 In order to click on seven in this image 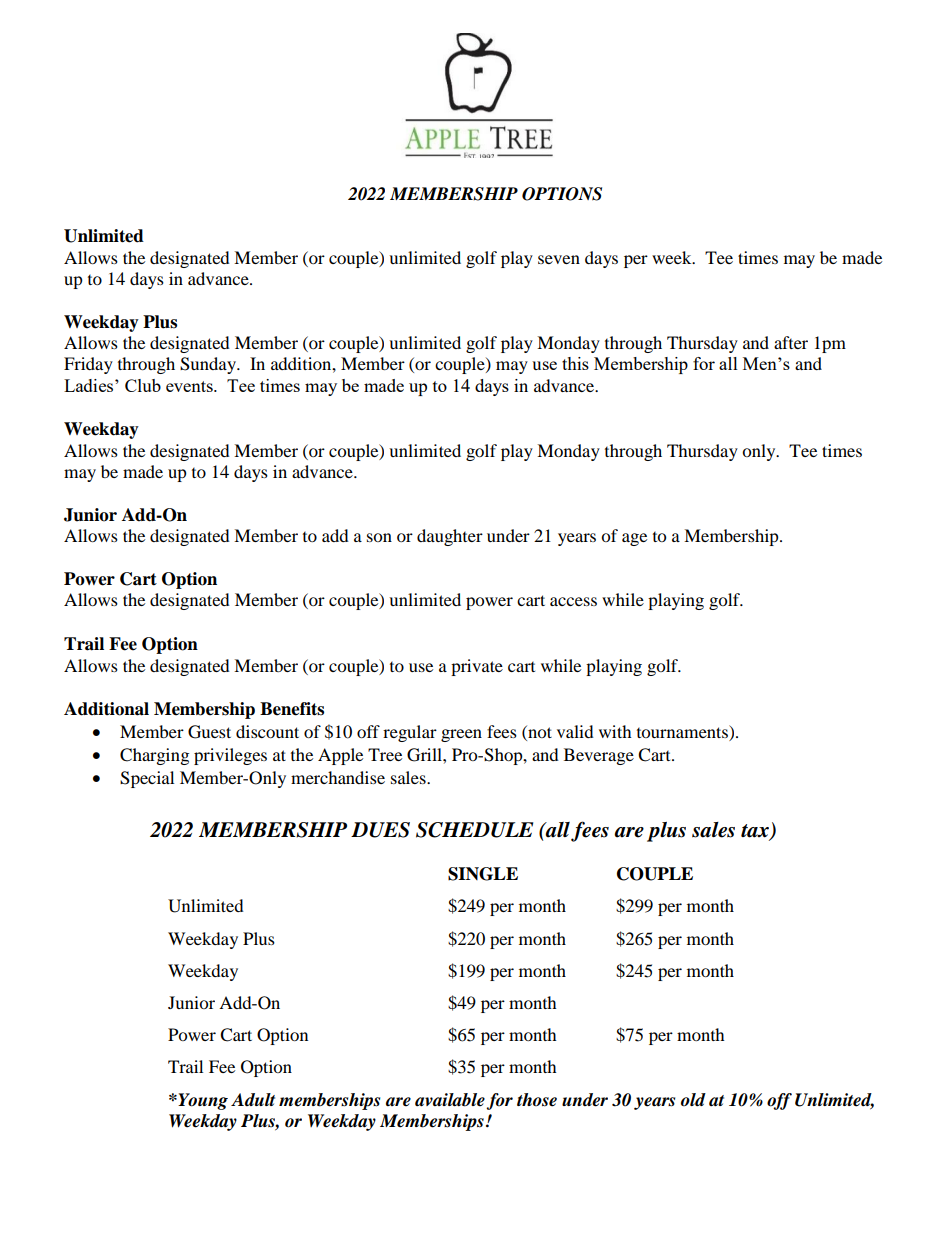, I will do `click(559, 259)`.
